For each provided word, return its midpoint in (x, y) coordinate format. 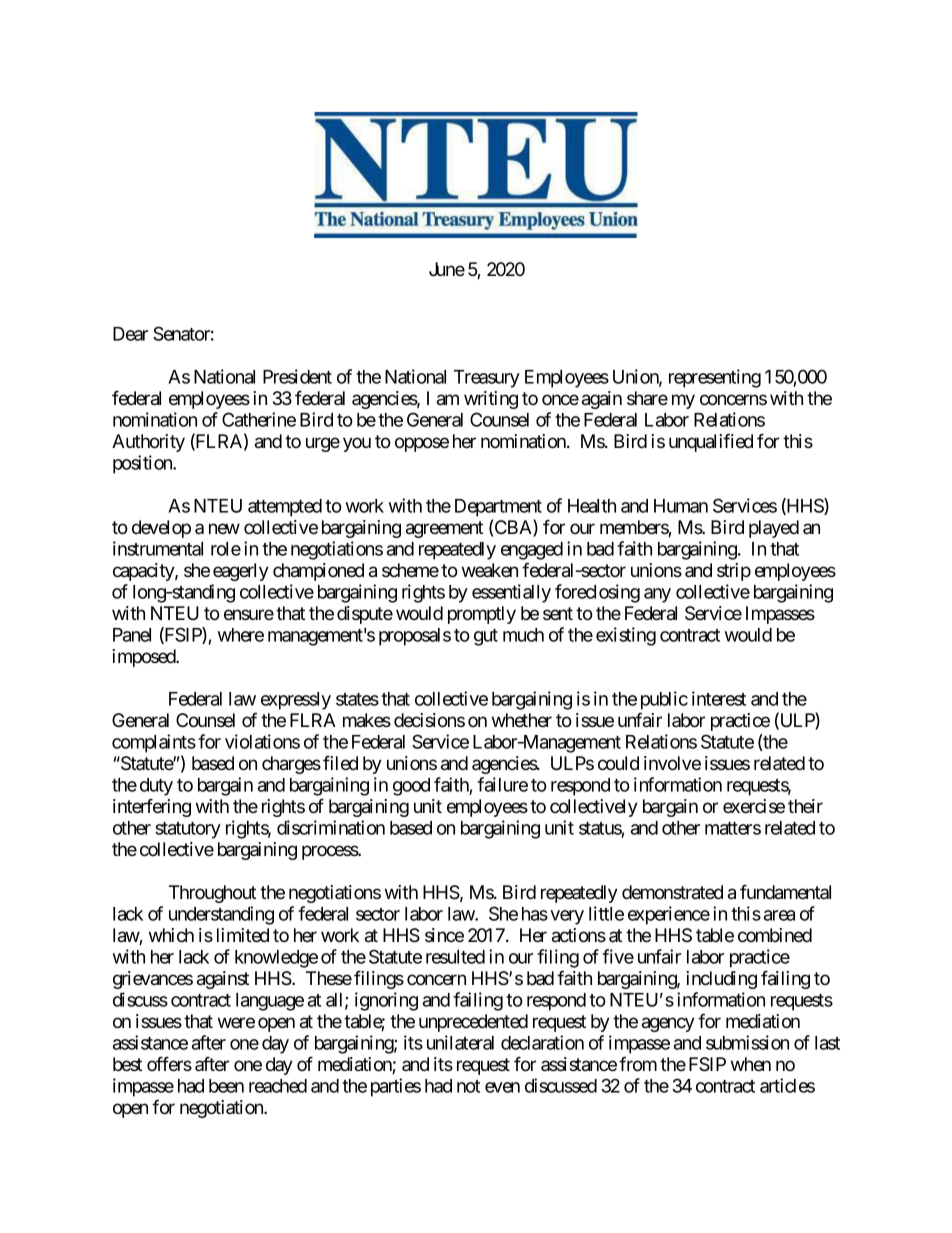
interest (719, 698)
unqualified (711, 442)
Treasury (487, 379)
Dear (130, 334)
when (751, 1064)
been (226, 1086)
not (468, 1086)
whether (522, 720)
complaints (154, 743)
